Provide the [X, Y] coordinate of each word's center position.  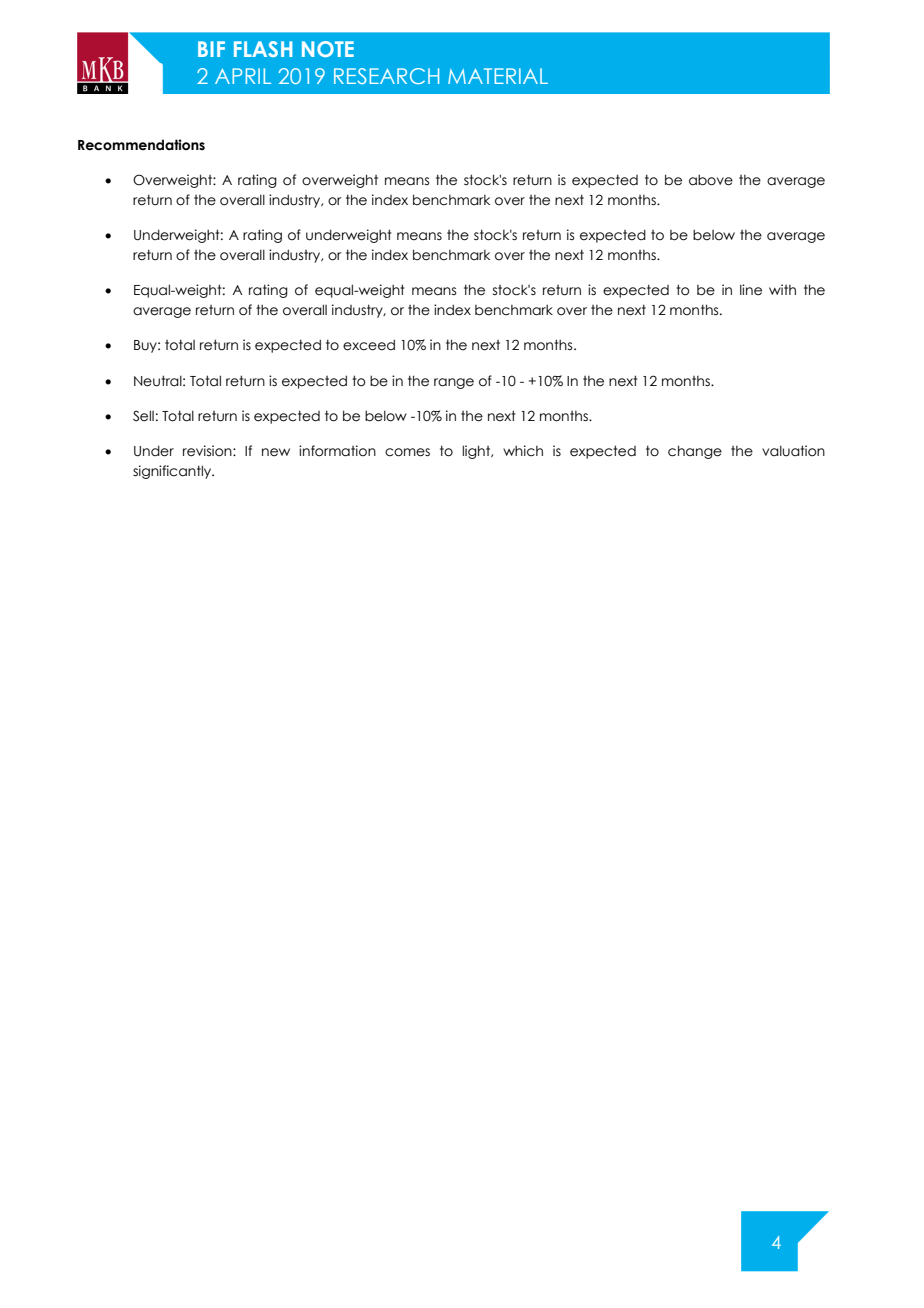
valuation [793, 451]
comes [407, 452]
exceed [369, 345]
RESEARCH [386, 76]
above [711, 180]
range [454, 383]
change [695, 452]
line [751, 290]
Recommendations [141, 145]
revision [208, 451]
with [782, 289]
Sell [143, 416]
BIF [211, 49]
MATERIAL [498, 76]
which [523, 451]
